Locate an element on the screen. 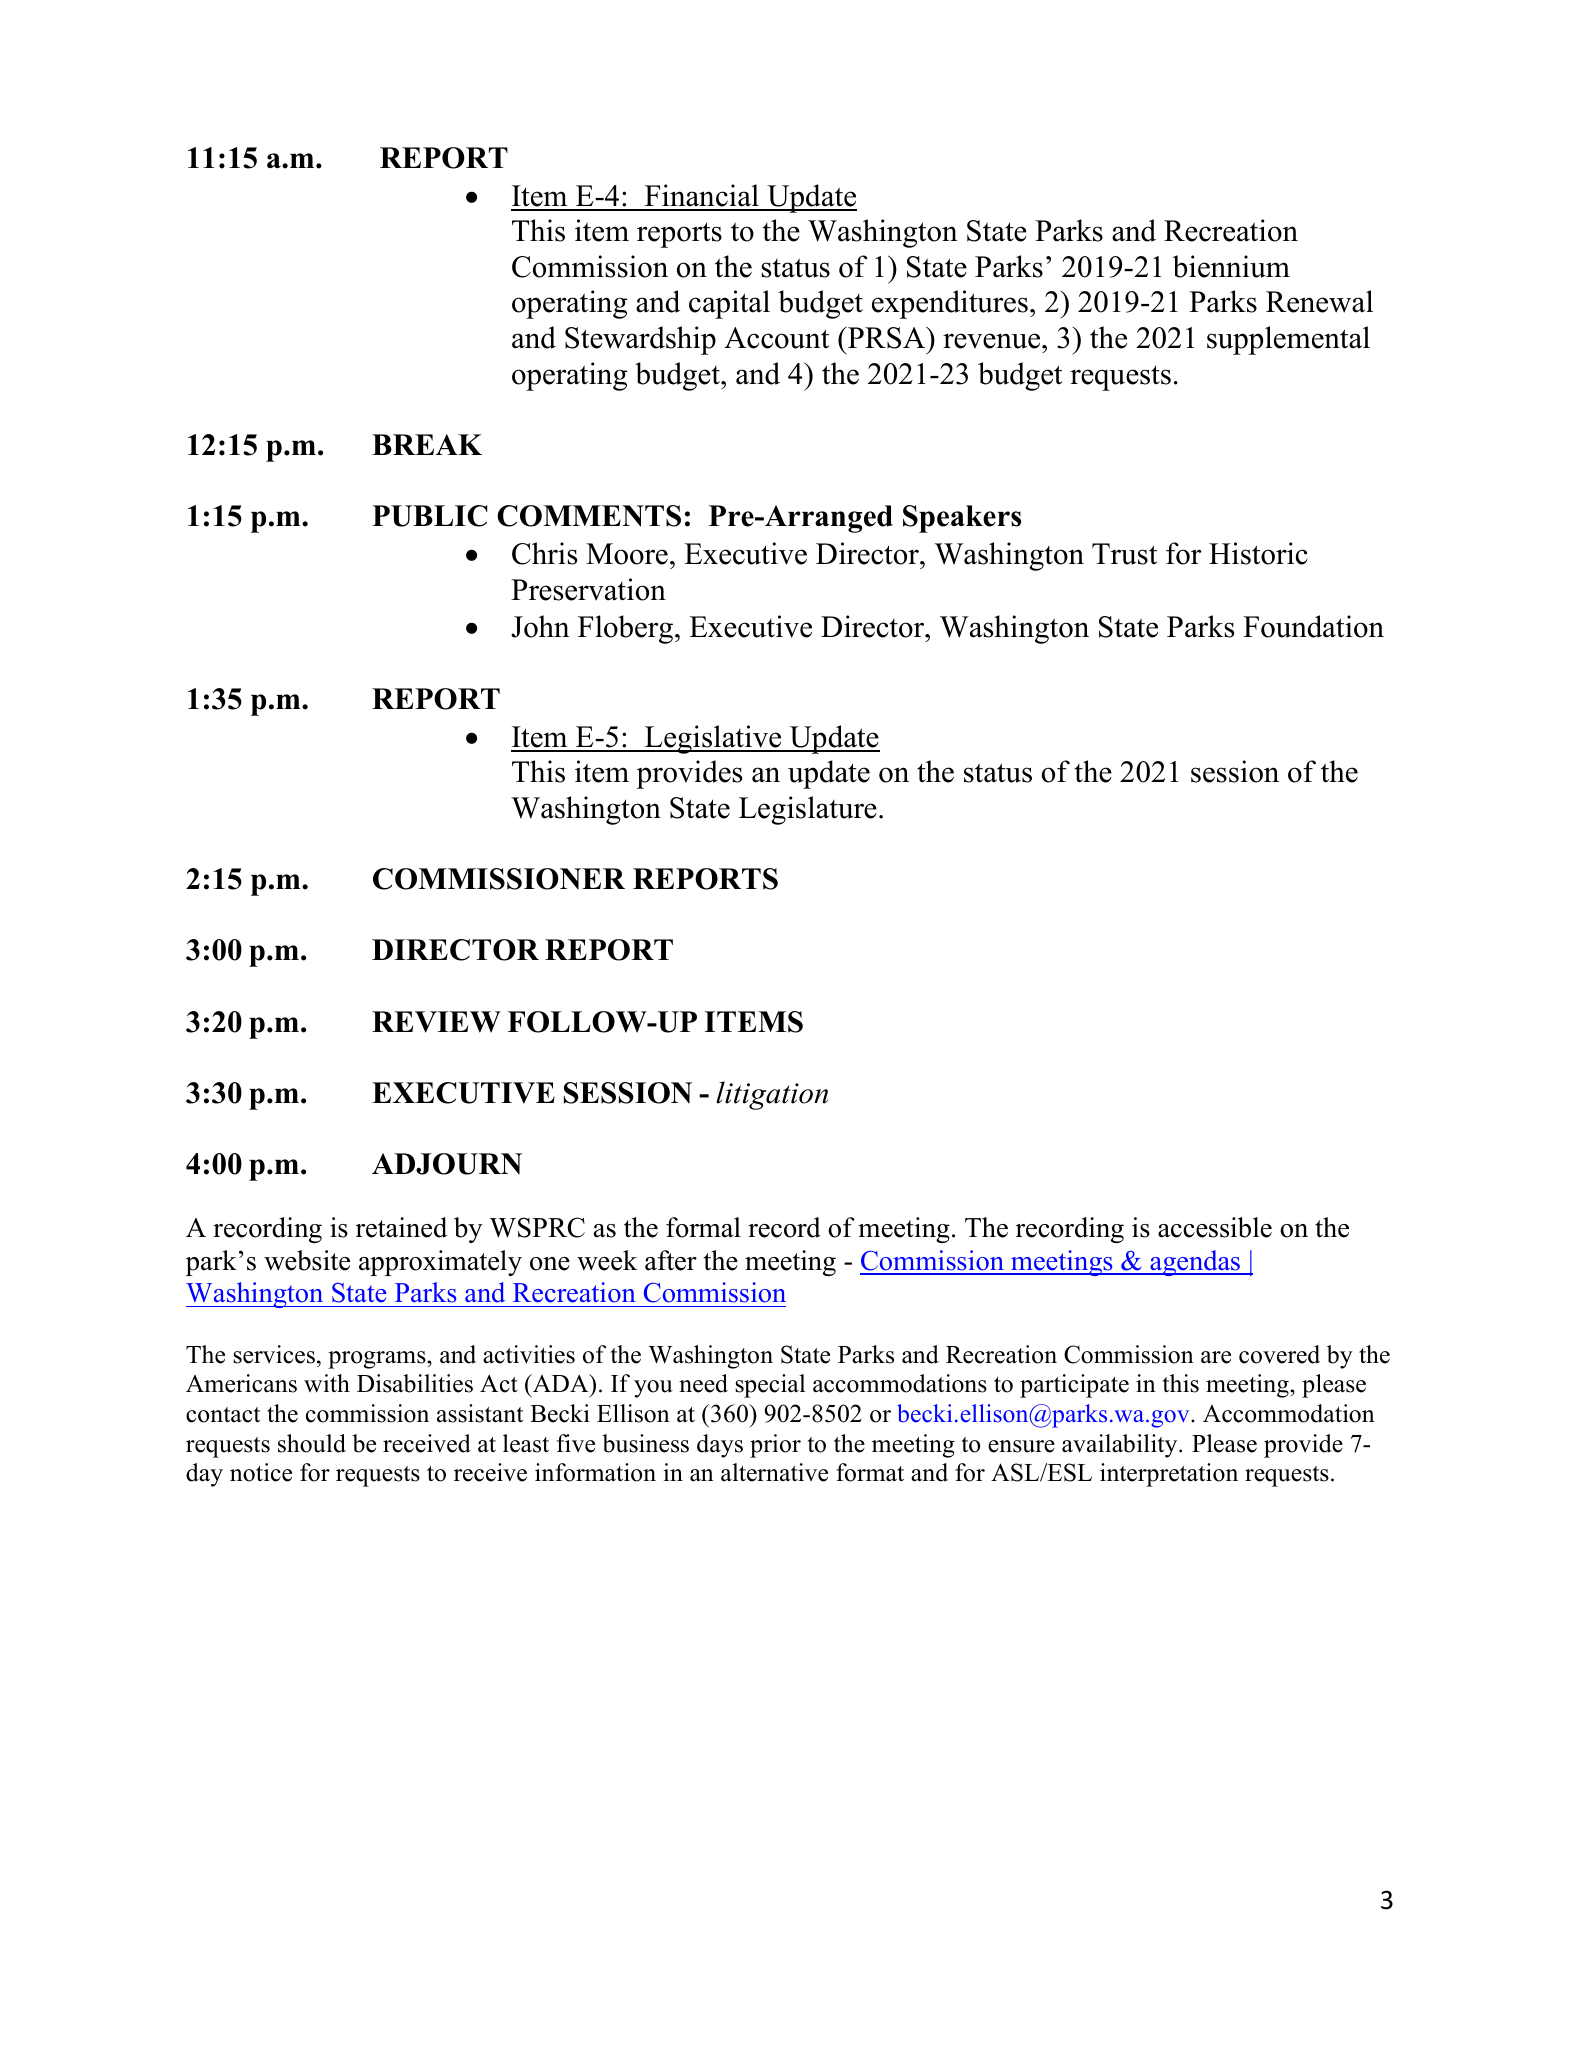  supplemental is located at coordinates (1288, 340).
